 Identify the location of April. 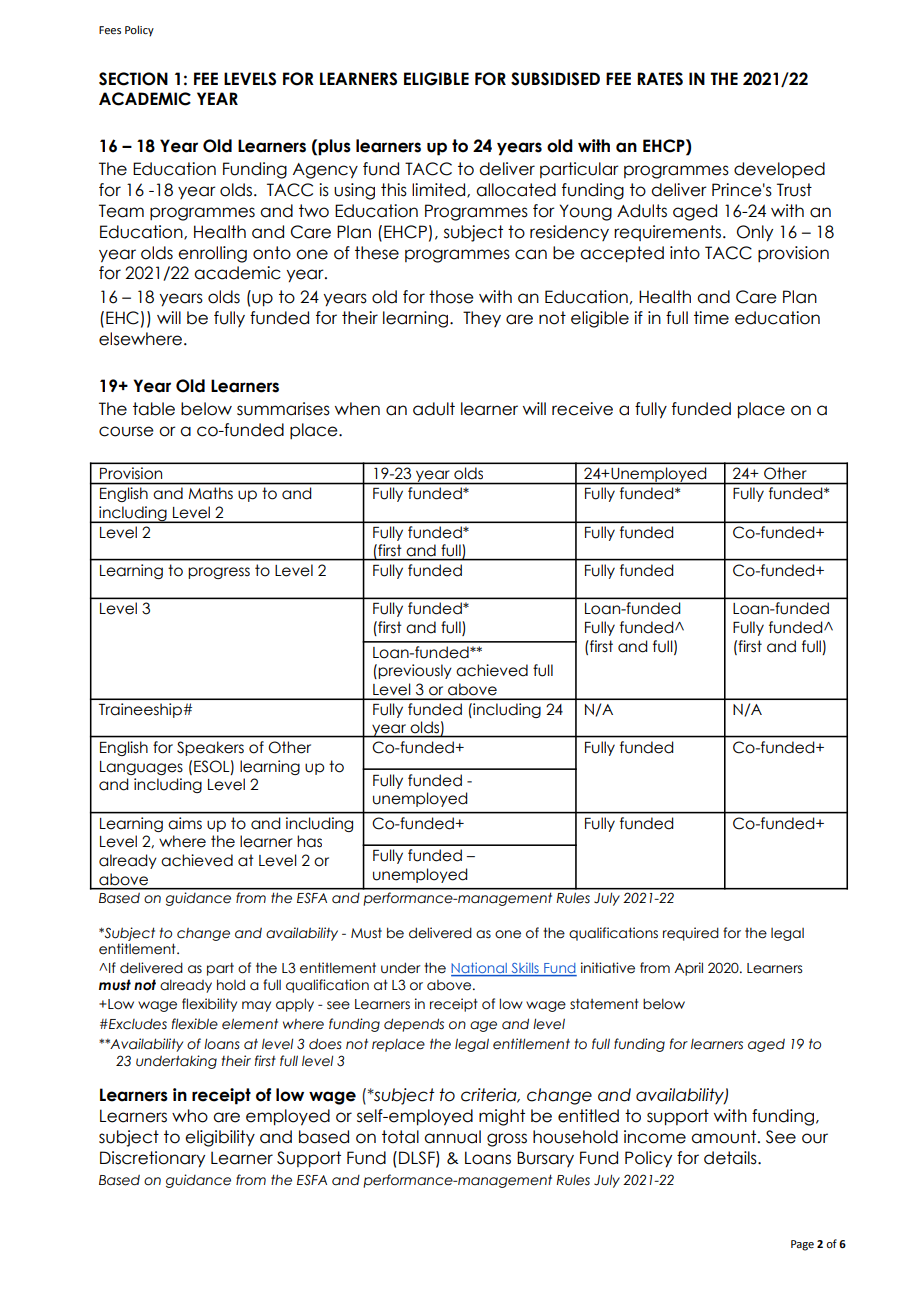
(688, 969).
